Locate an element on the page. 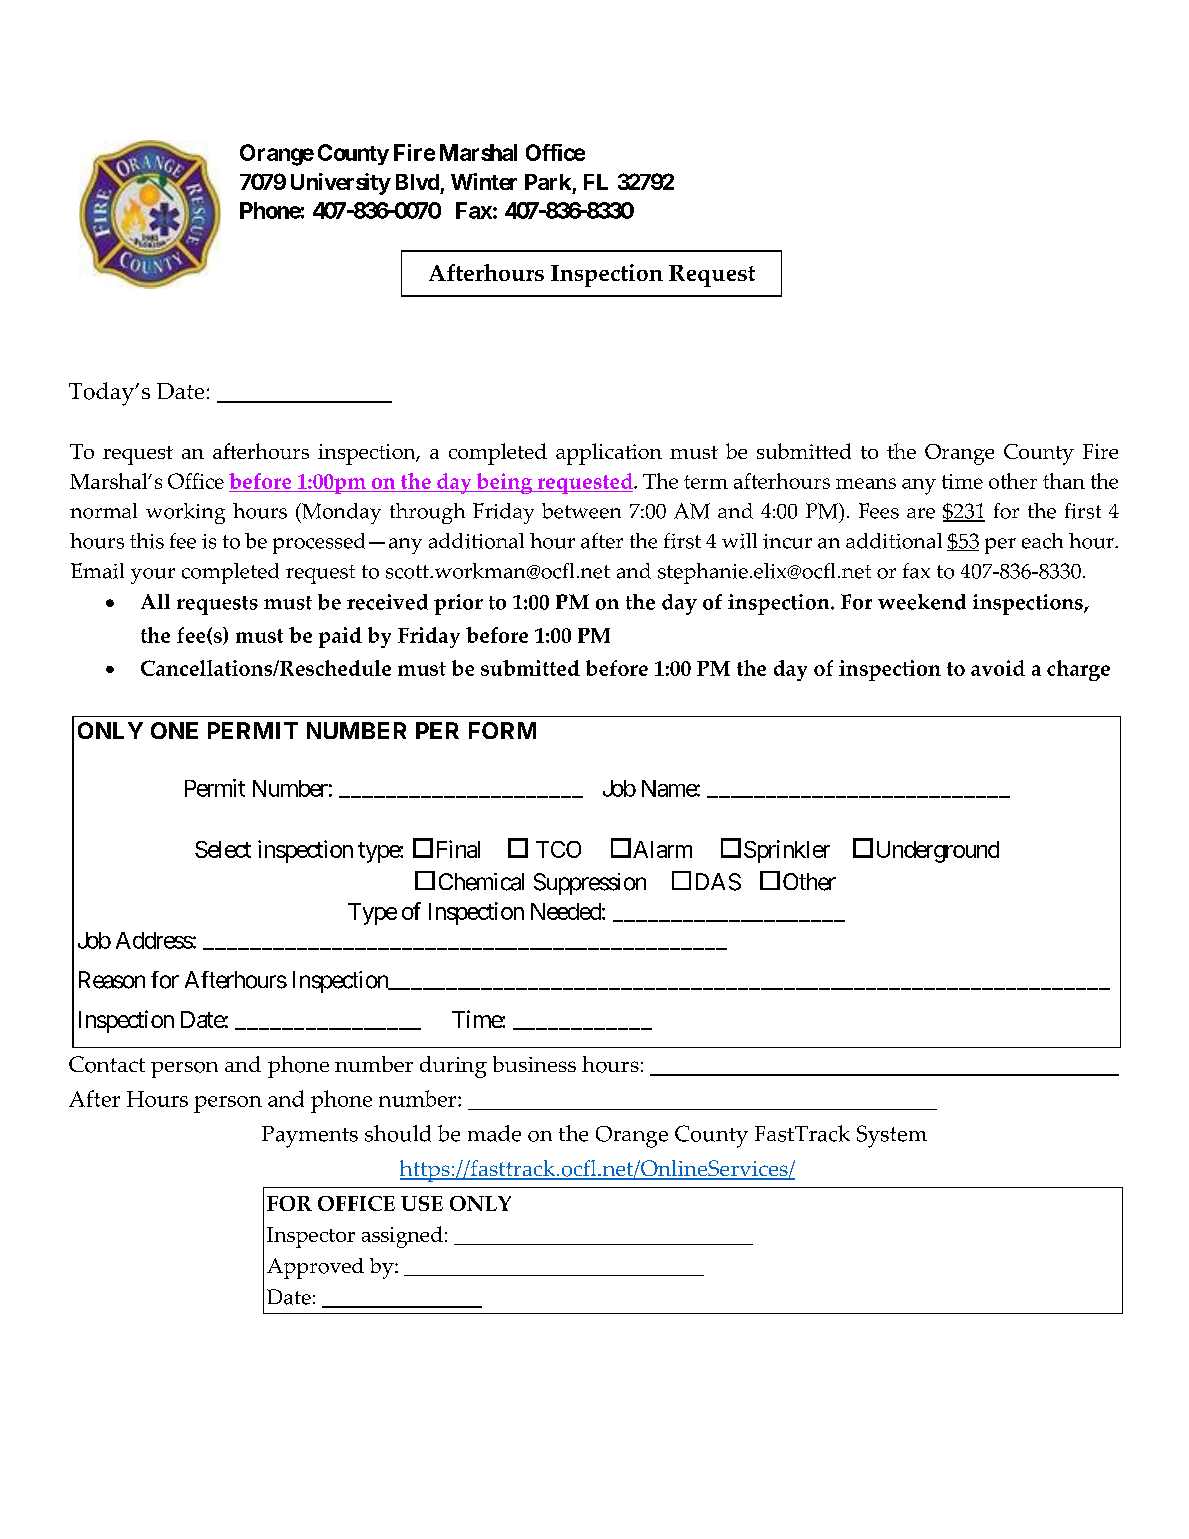 The height and width of the page is (1539, 1189). Winter is located at coordinates (484, 181).
